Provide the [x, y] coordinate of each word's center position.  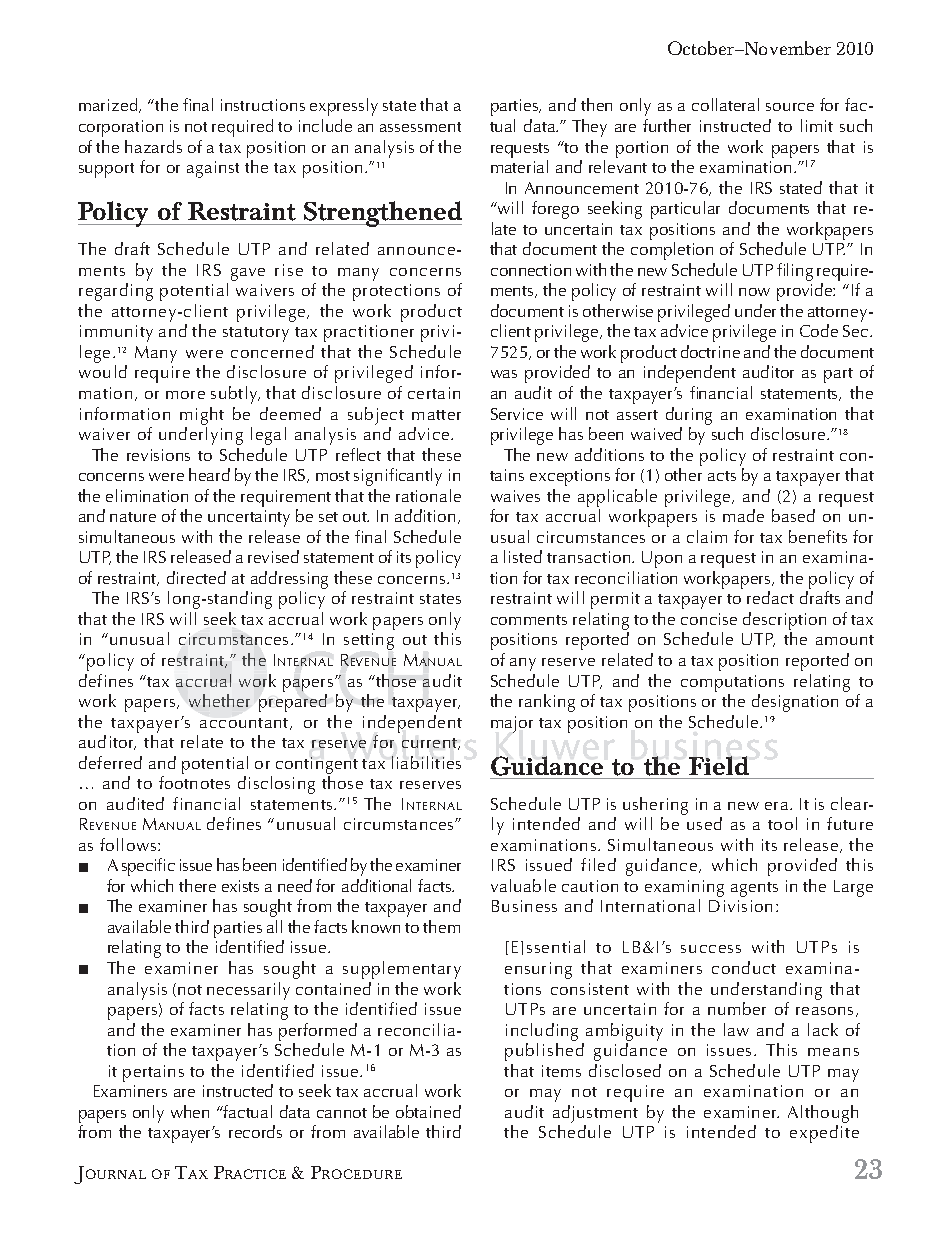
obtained [428, 1111]
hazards [153, 146]
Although [823, 1114]
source [790, 107]
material [519, 166]
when [190, 1111]
